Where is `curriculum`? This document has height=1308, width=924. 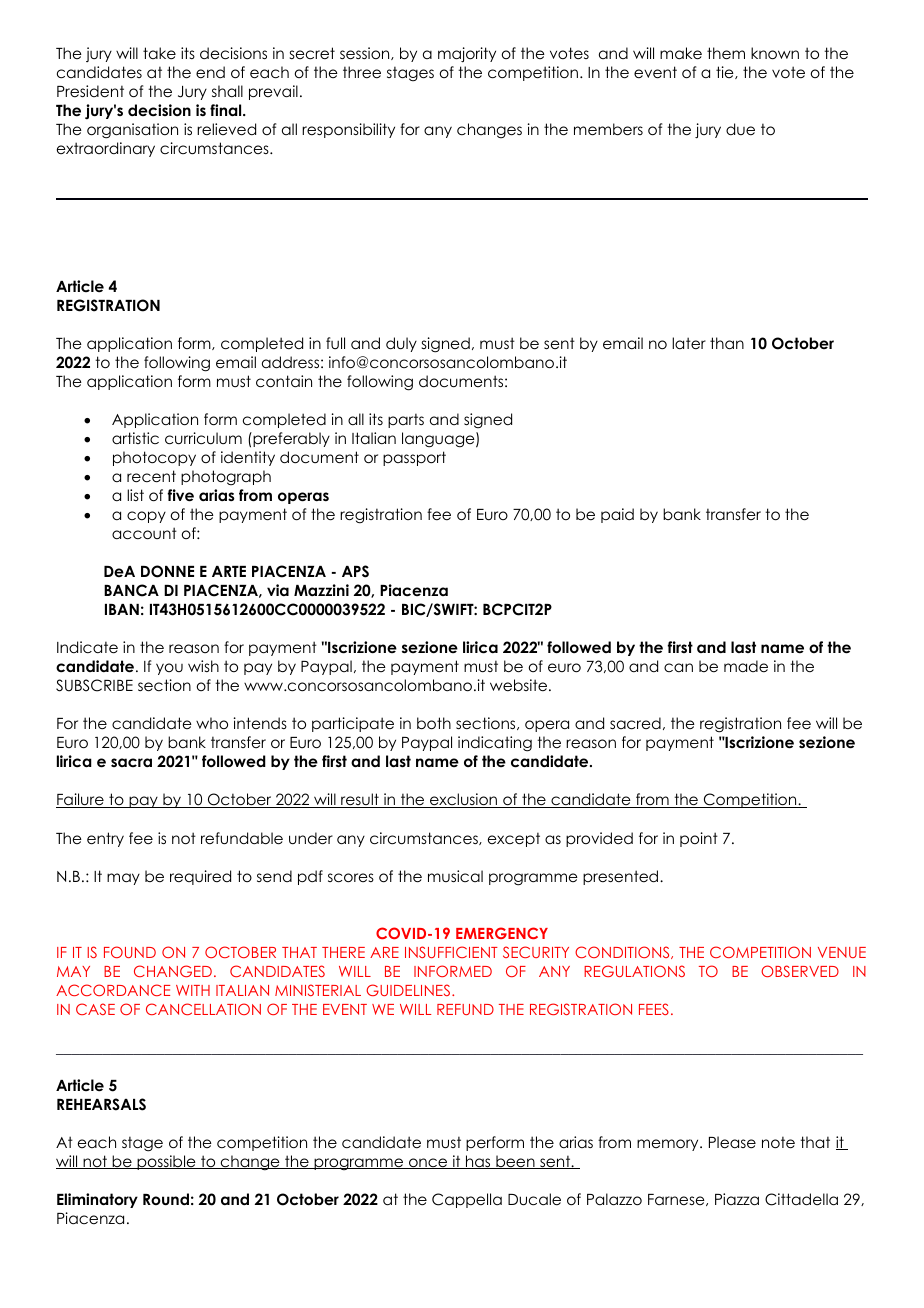
curriculum is located at coordinates (203, 438).
